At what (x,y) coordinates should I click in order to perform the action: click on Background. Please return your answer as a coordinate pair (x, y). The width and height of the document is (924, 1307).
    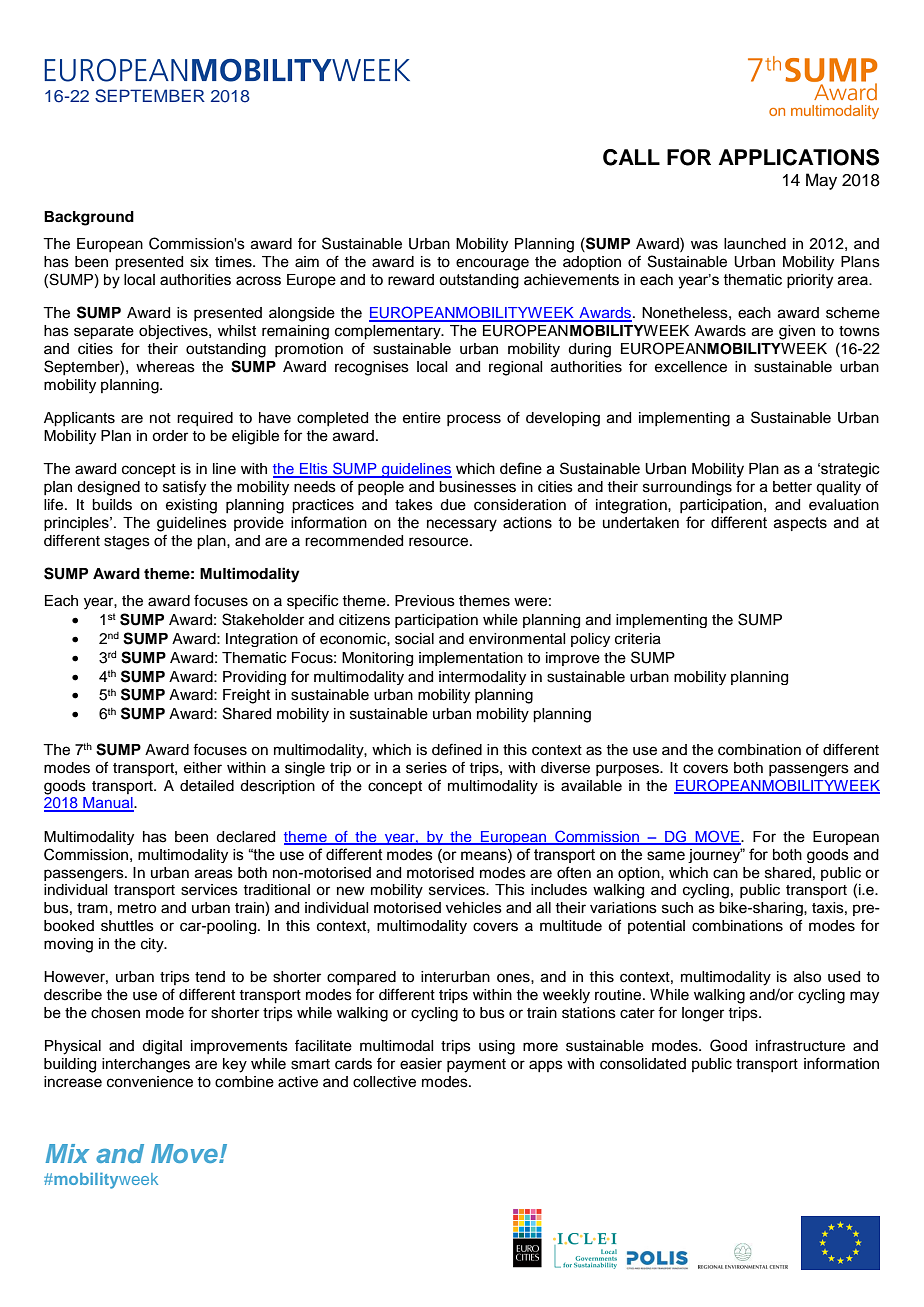
    Looking at the image, I should click on (89, 218).
